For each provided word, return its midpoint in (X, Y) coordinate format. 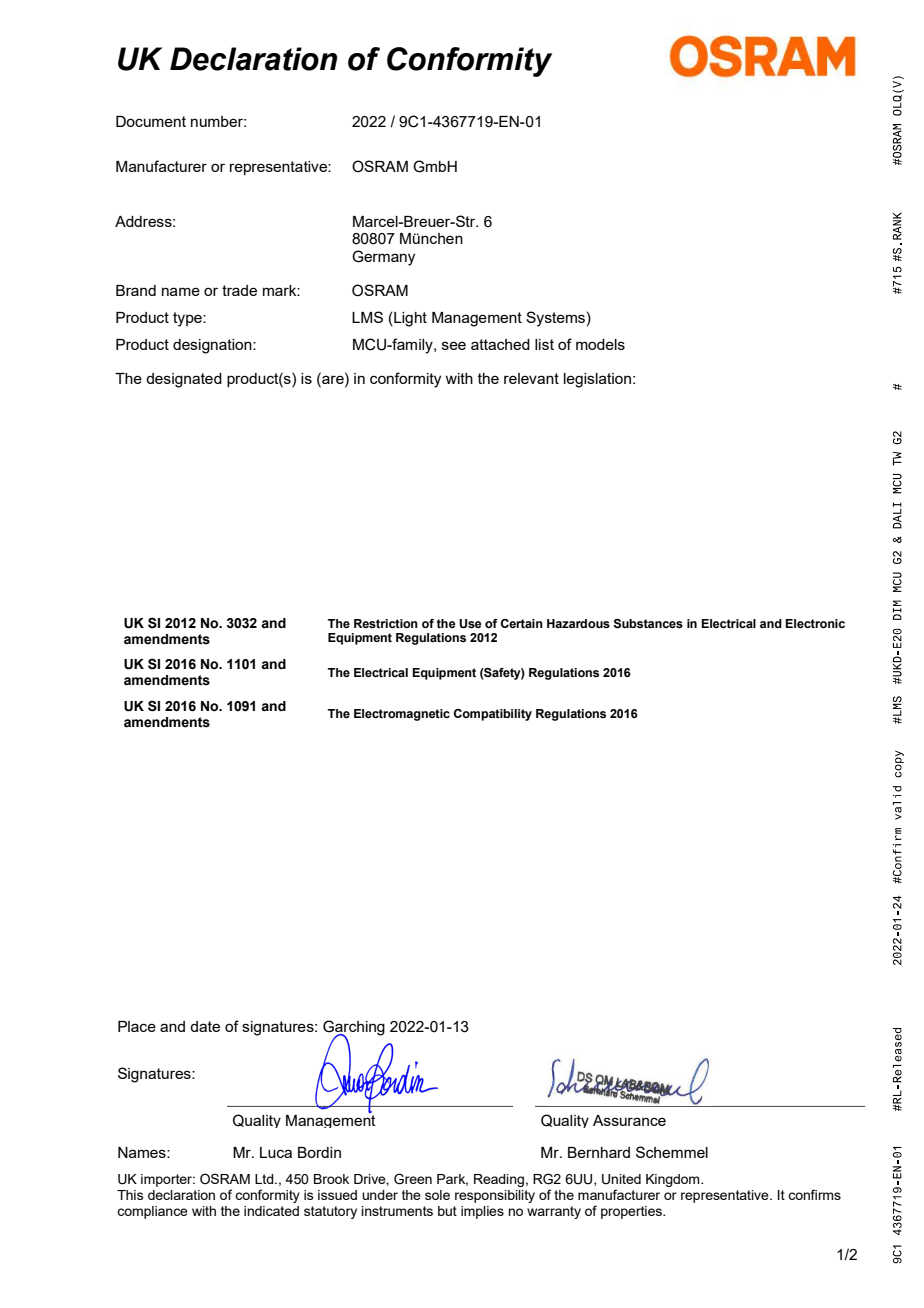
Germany (383, 258)
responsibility (495, 1196)
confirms (814, 1194)
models (600, 344)
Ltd (265, 1179)
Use (470, 624)
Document (151, 121)
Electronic (815, 623)
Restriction (386, 623)
